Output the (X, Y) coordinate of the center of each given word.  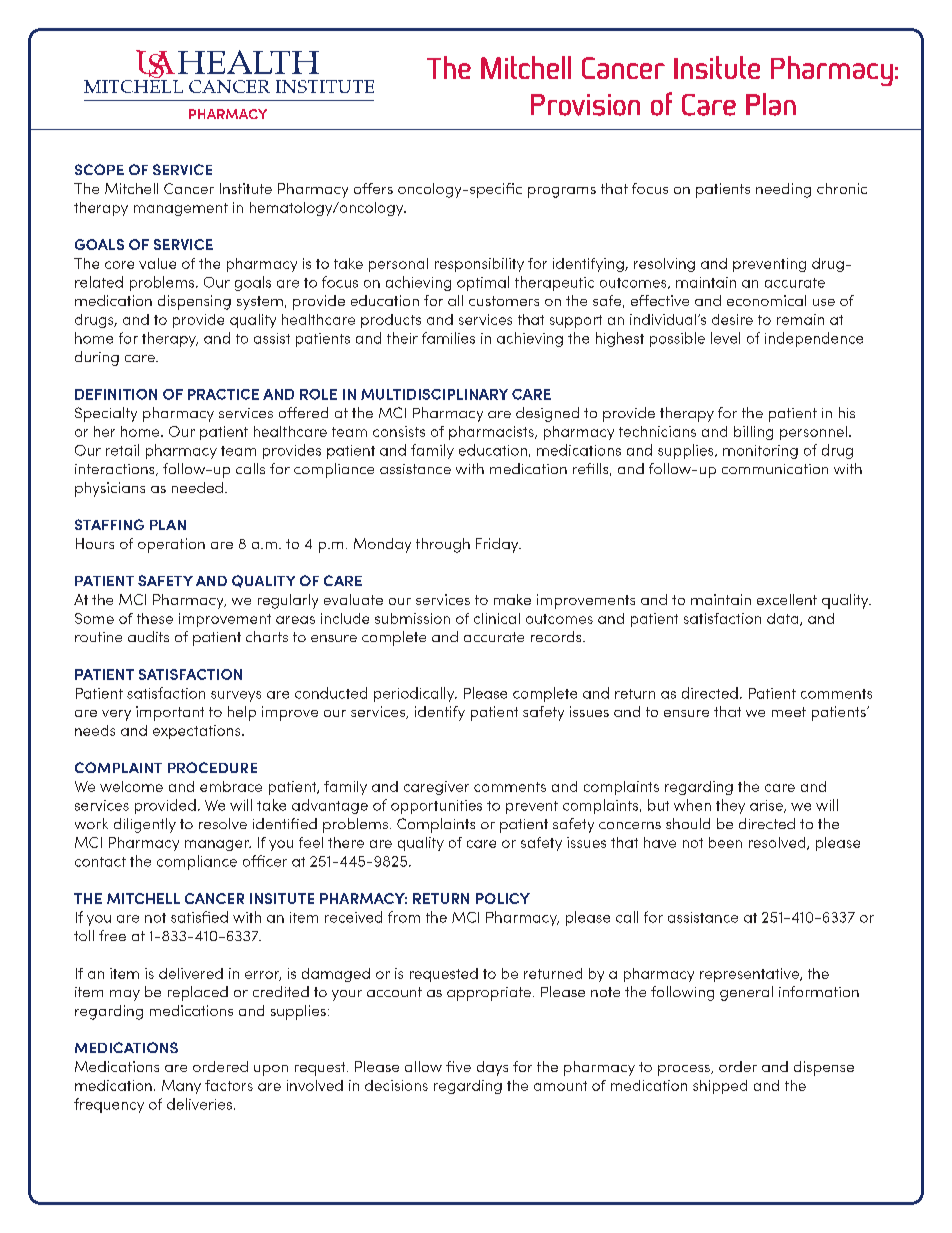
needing (783, 190)
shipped (720, 1087)
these (155, 618)
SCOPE (99, 169)
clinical (497, 618)
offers (373, 188)
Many (181, 1087)
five (458, 1066)
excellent (787, 599)
